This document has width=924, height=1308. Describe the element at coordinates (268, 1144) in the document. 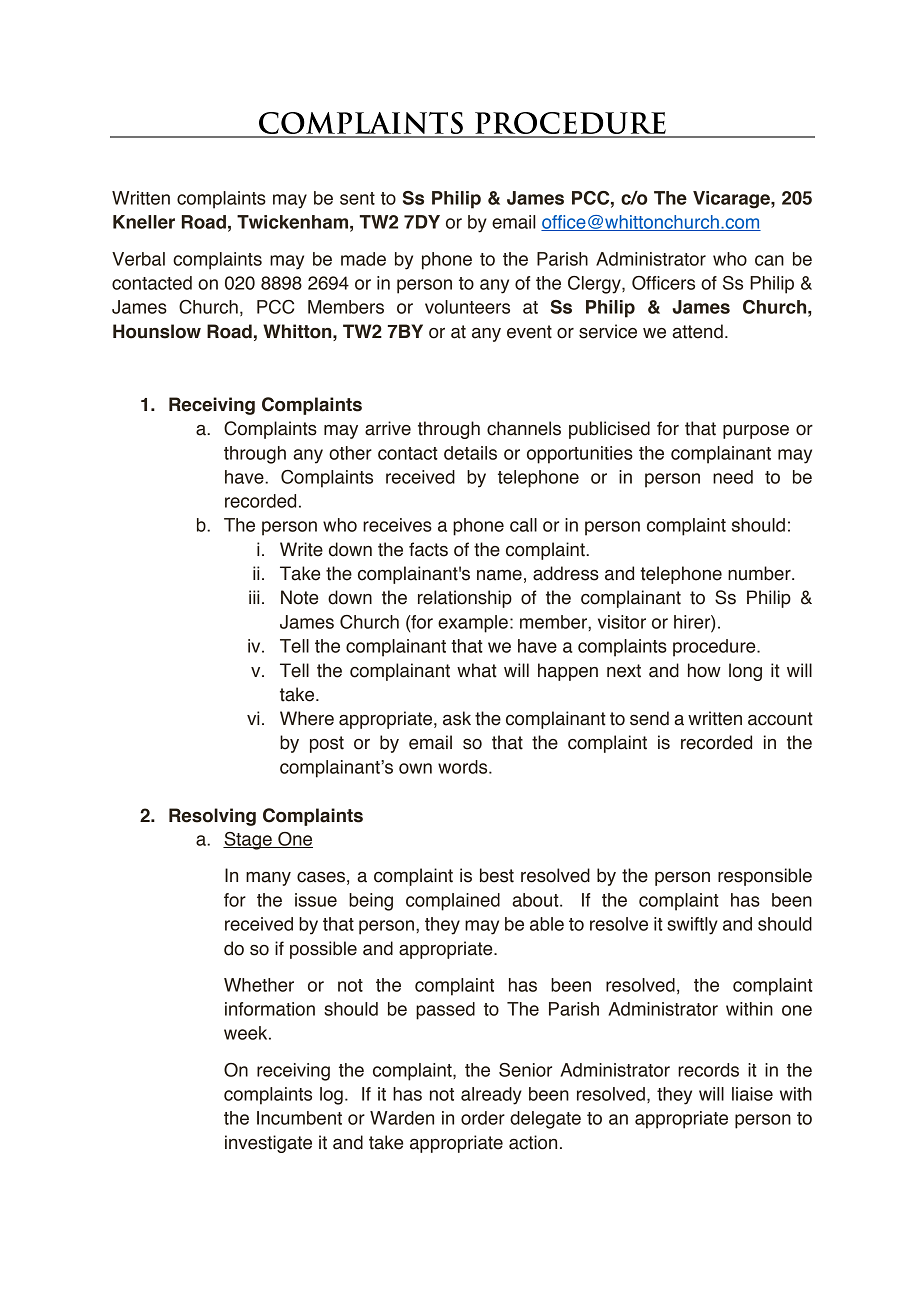

I see `investigate` at that location.
